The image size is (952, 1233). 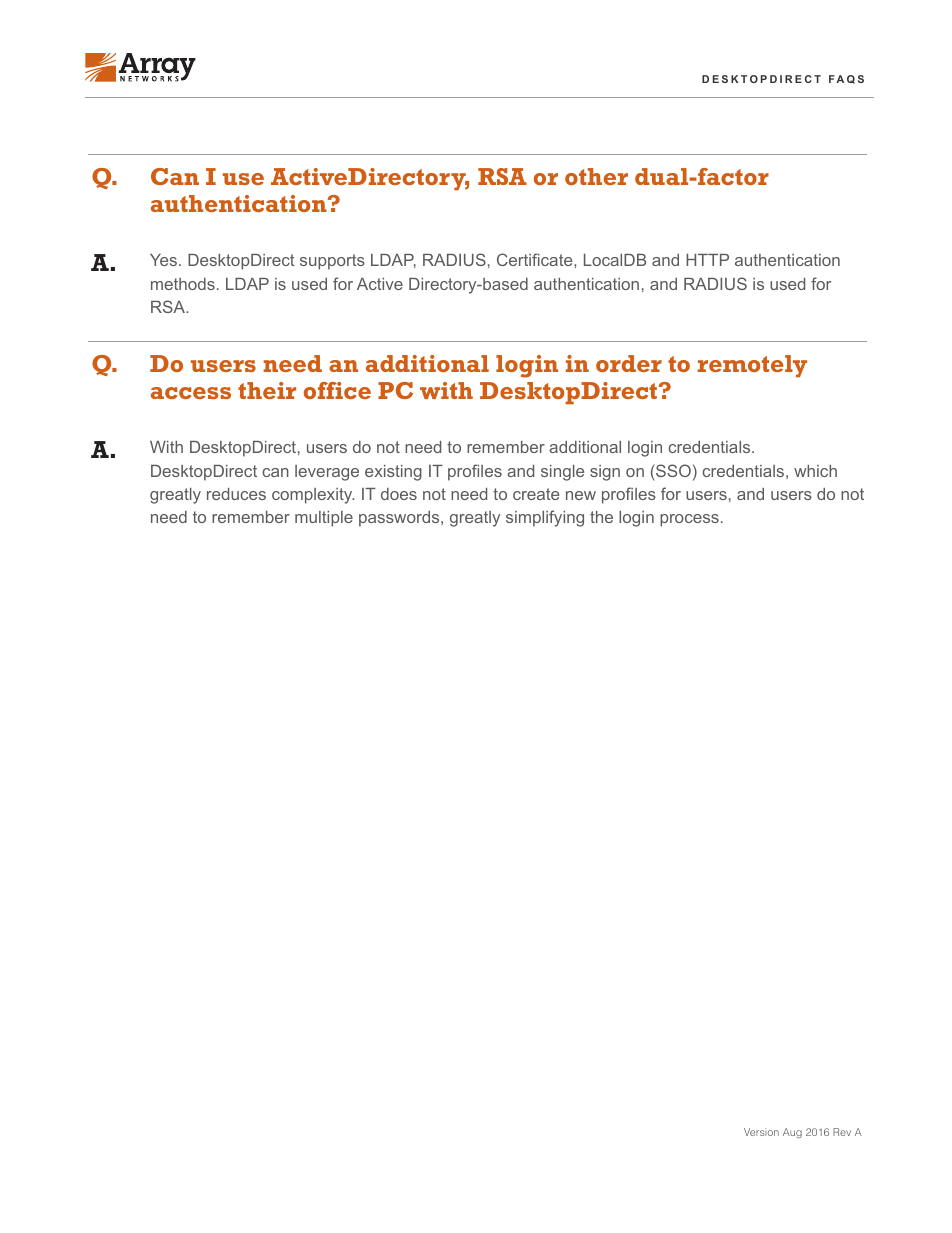 I want to click on HTTP, so click(x=707, y=260).
